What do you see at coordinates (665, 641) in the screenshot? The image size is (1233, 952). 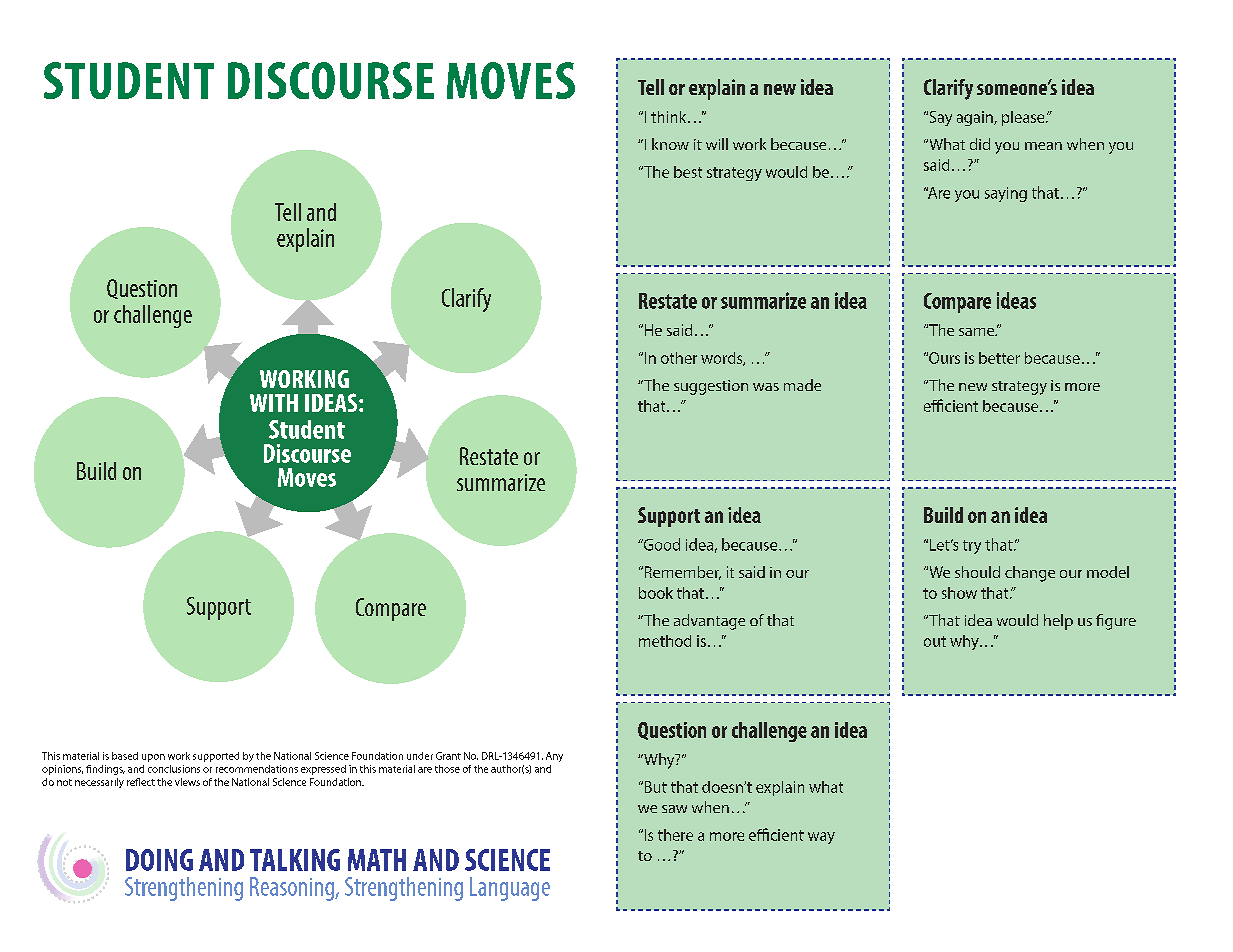 I see `method` at bounding box center [665, 641].
